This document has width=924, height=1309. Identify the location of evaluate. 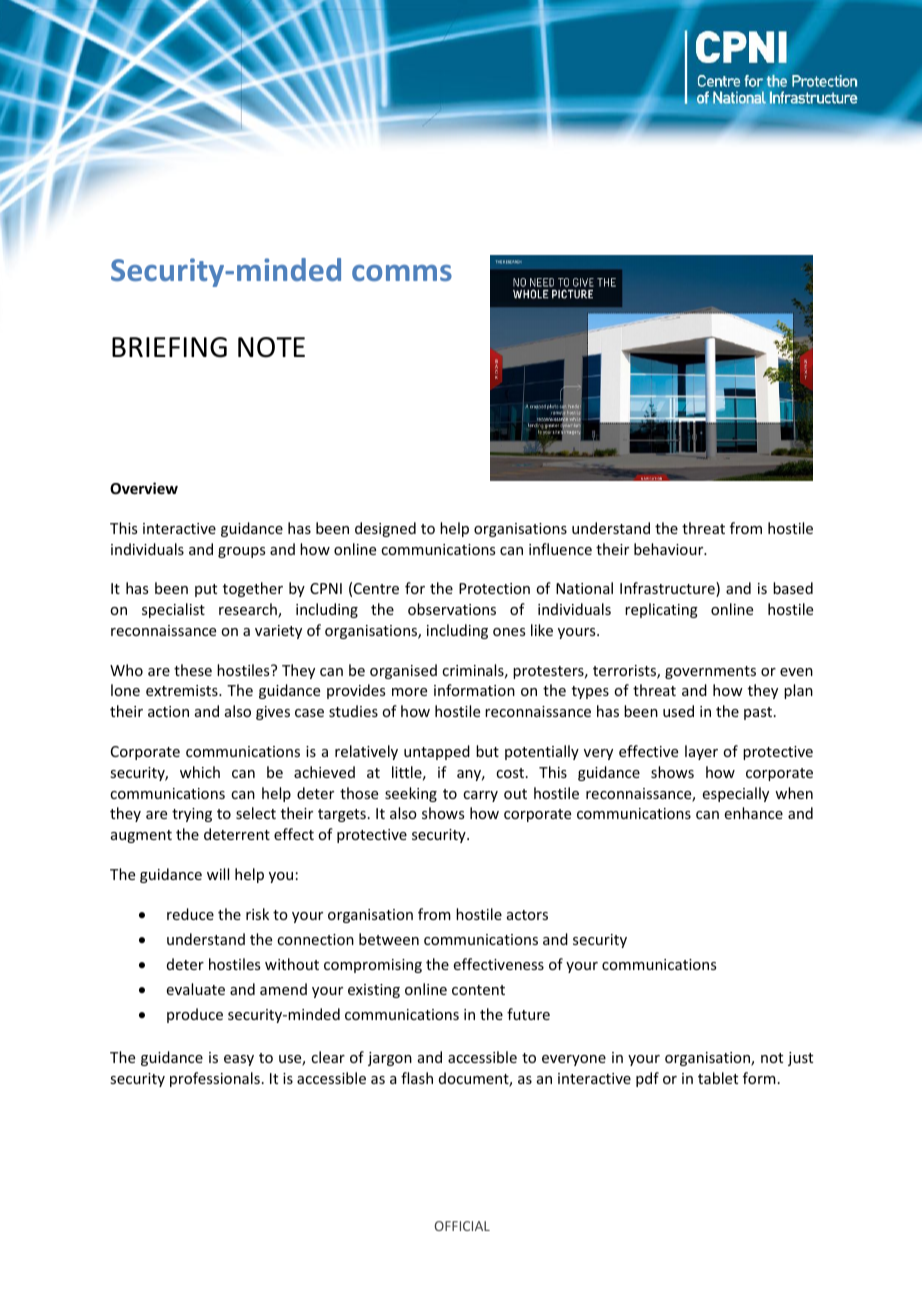
(196, 989).
